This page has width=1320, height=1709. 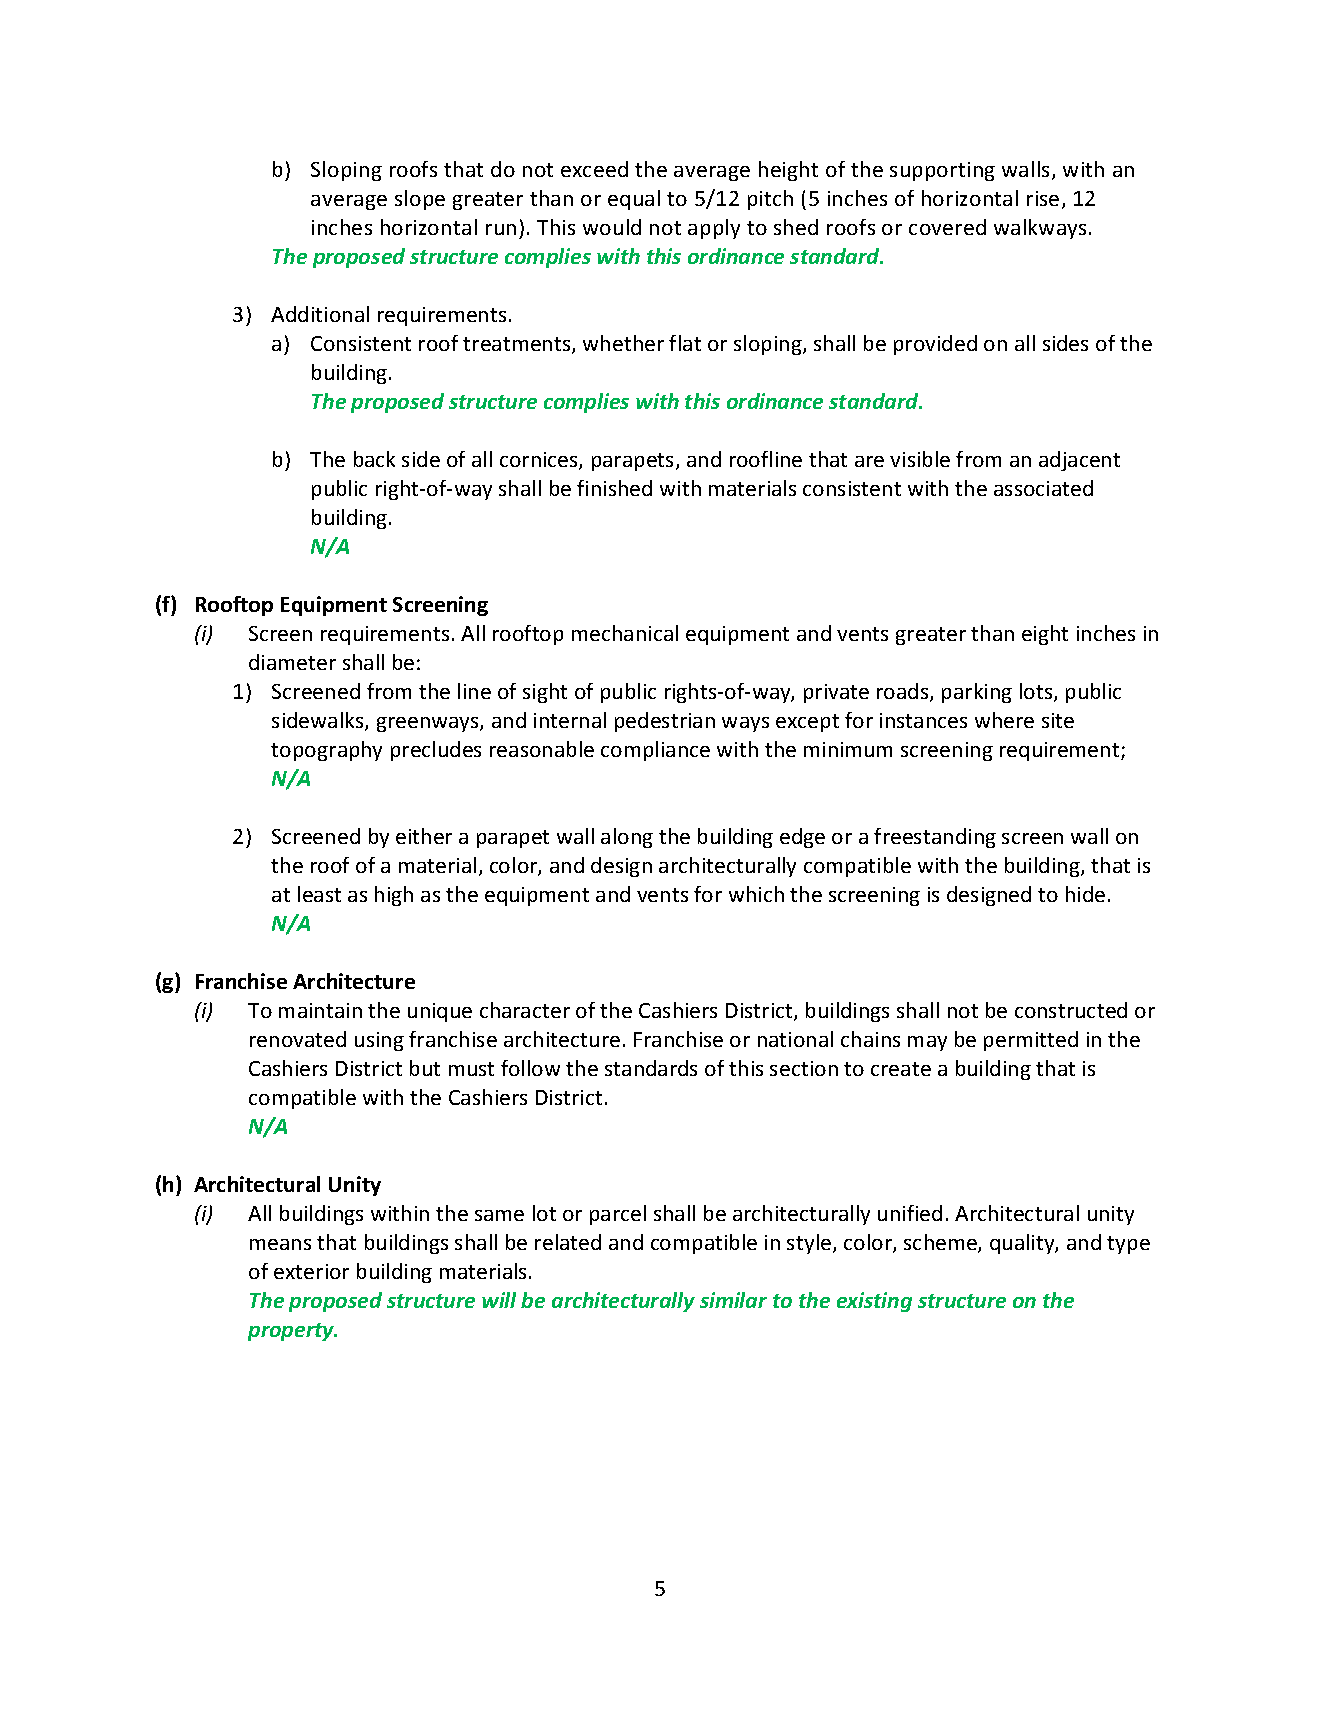 What do you see at coordinates (1004, 720) in the page?
I see `where` at bounding box center [1004, 720].
